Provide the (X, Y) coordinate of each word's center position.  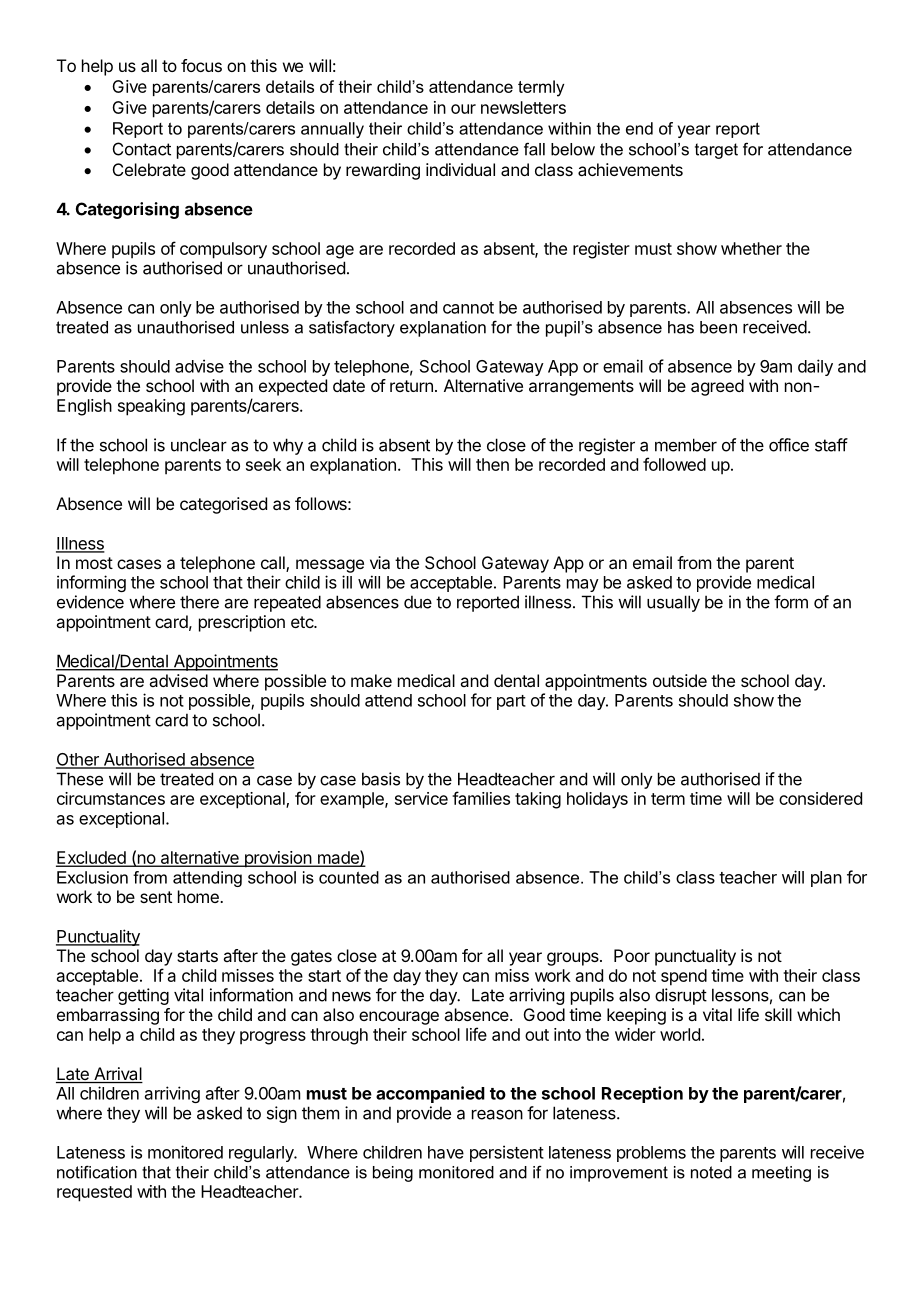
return (411, 386)
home (199, 896)
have (446, 1152)
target (716, 151)
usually (673, 603)
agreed (717, 387)
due (418, 602)
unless (265, 327)
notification (97, 1172)
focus (201, 65)
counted (349, 877)
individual (460, 169)
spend (684, 977)
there (199, 602)
